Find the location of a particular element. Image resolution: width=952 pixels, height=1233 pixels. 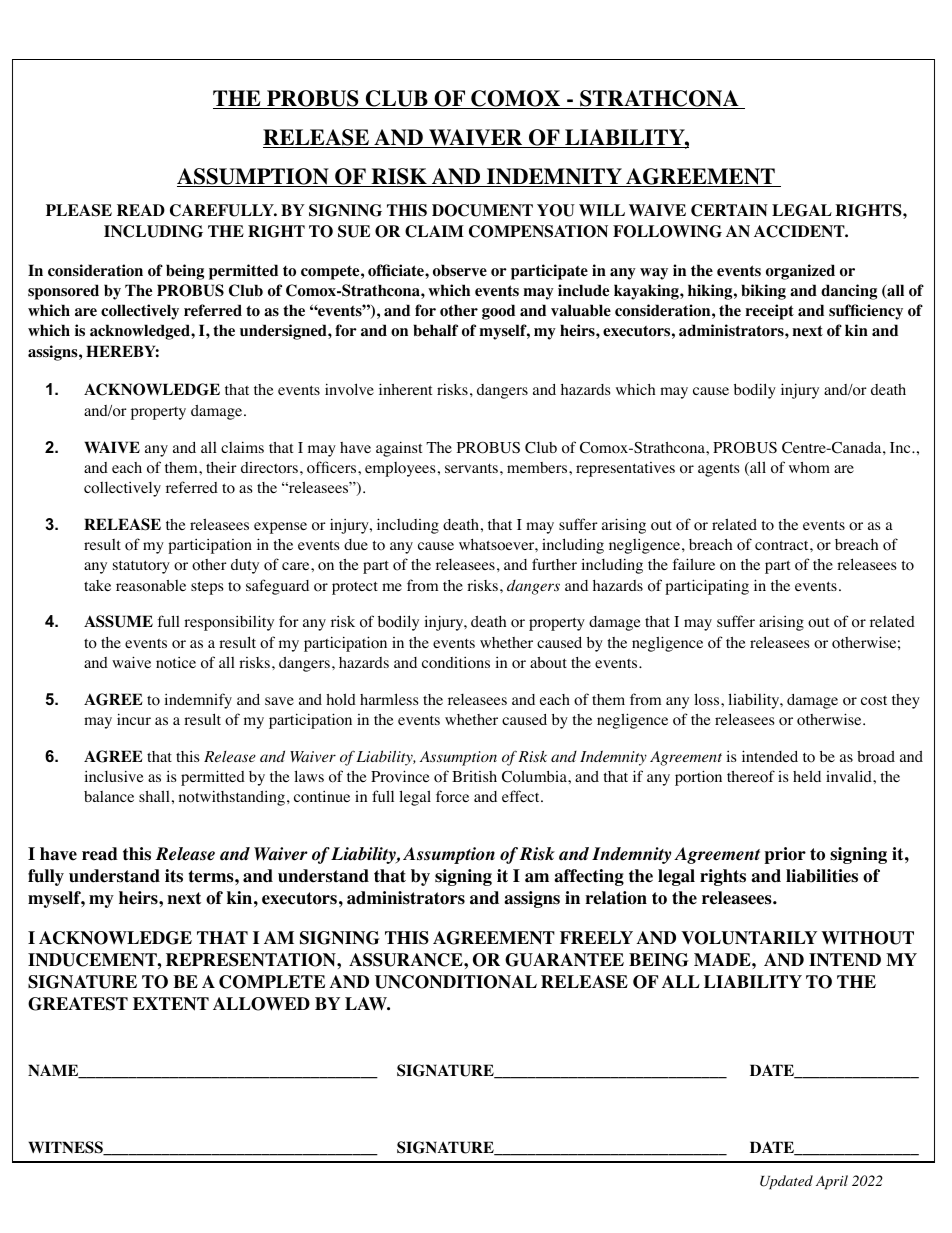

force is located at coordinates (452, 796).
